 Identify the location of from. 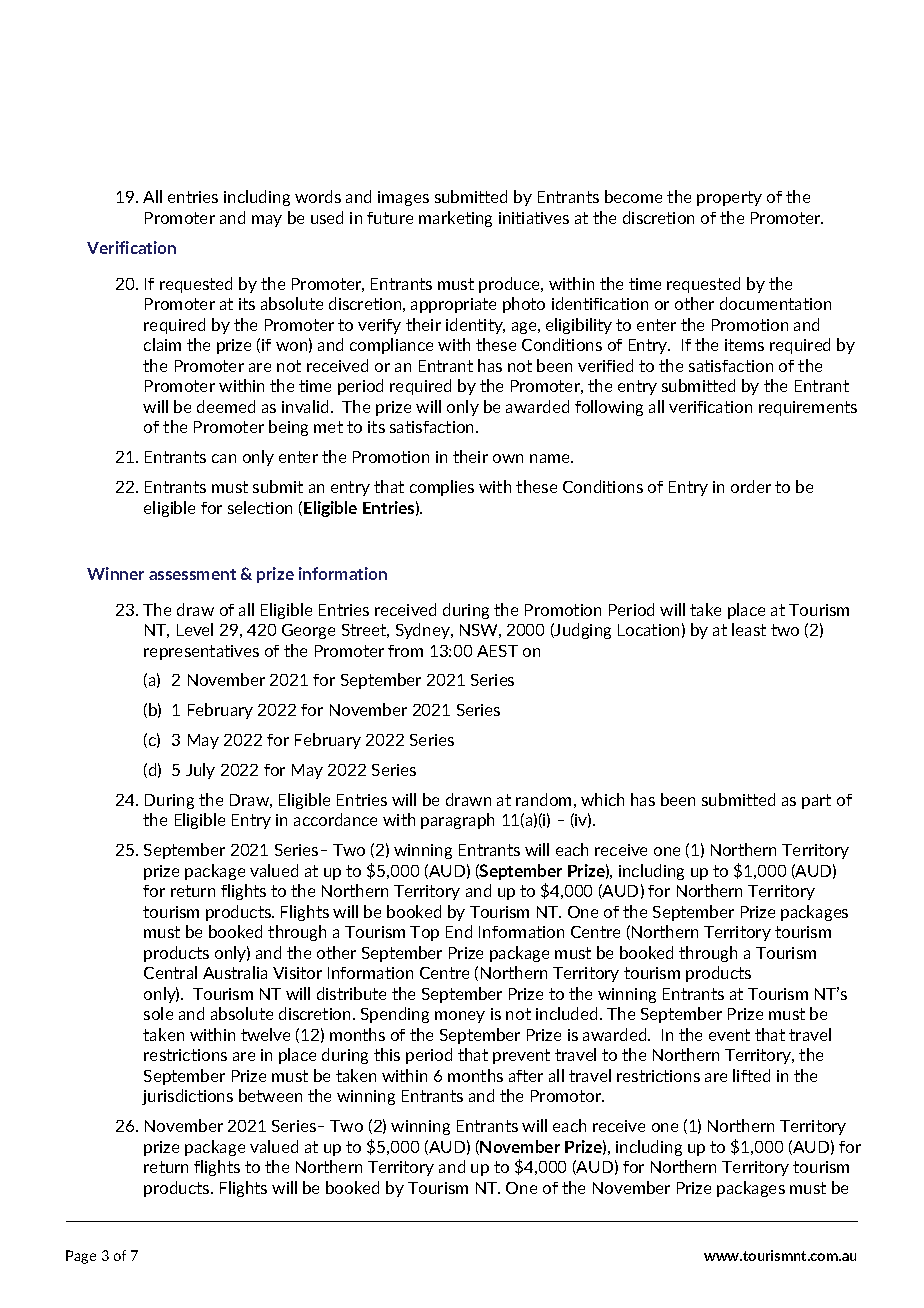
(405, 651).
